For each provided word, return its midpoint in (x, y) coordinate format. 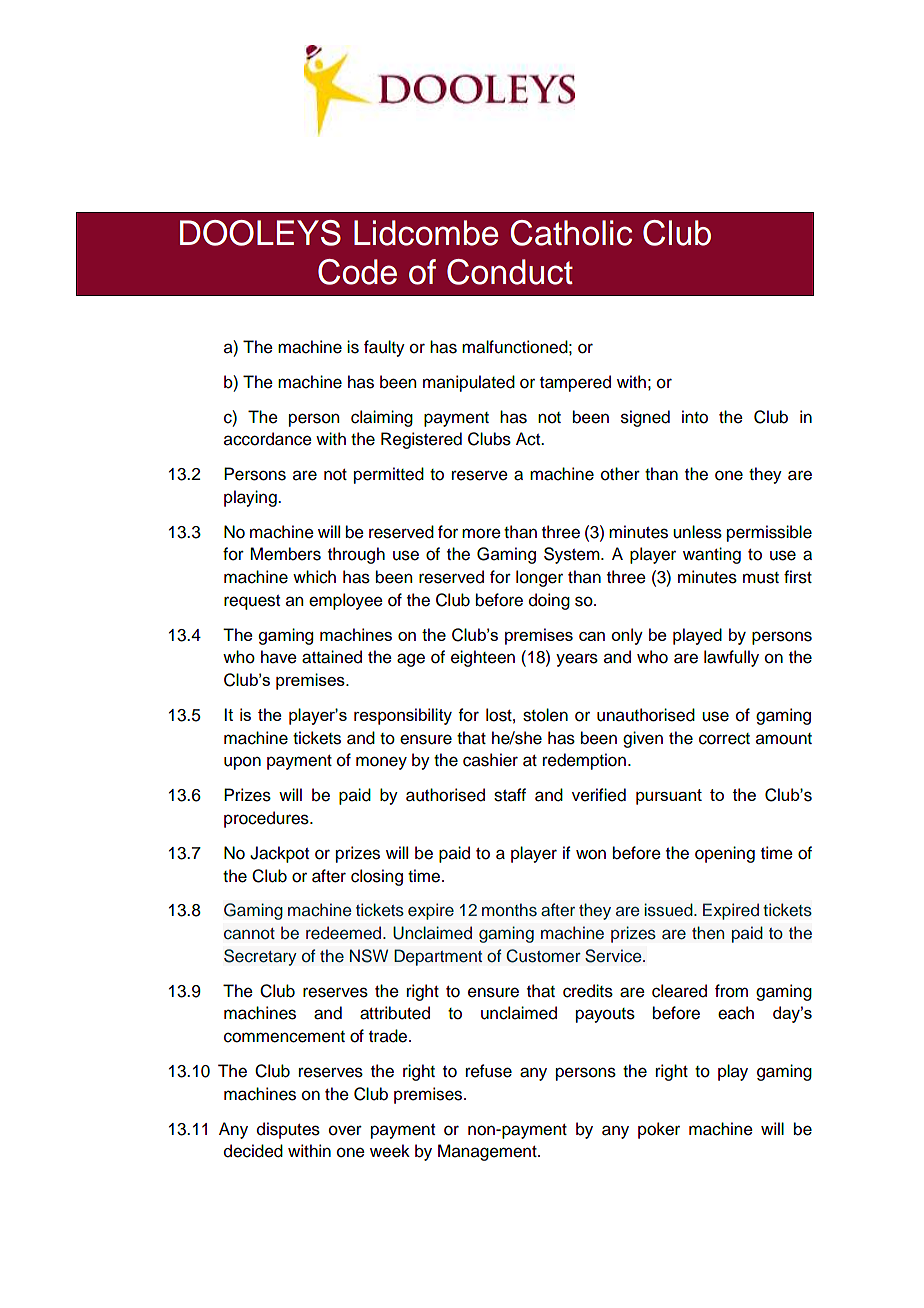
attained (332, 657)
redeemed (345, 933)
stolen (545, 715)
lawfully (731, 658)
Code (357, 272)
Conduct (510, 272)
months (509, 910)
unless (697, 532)
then (708, 933)
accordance (268, 439)
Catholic (571, 233)
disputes (288, 1130)
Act (529, 439)
